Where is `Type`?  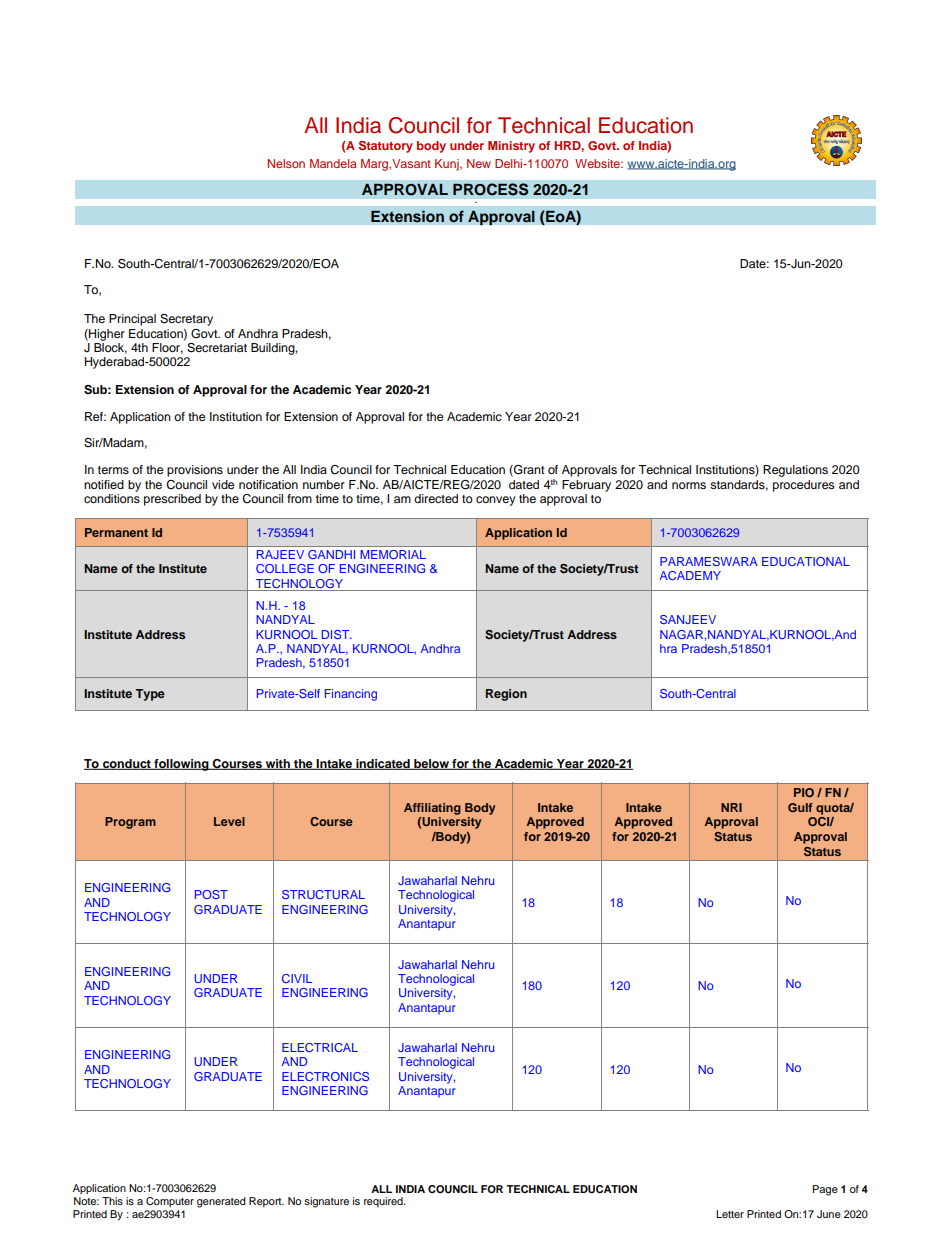 Type is located at coordinates (150, 695).
